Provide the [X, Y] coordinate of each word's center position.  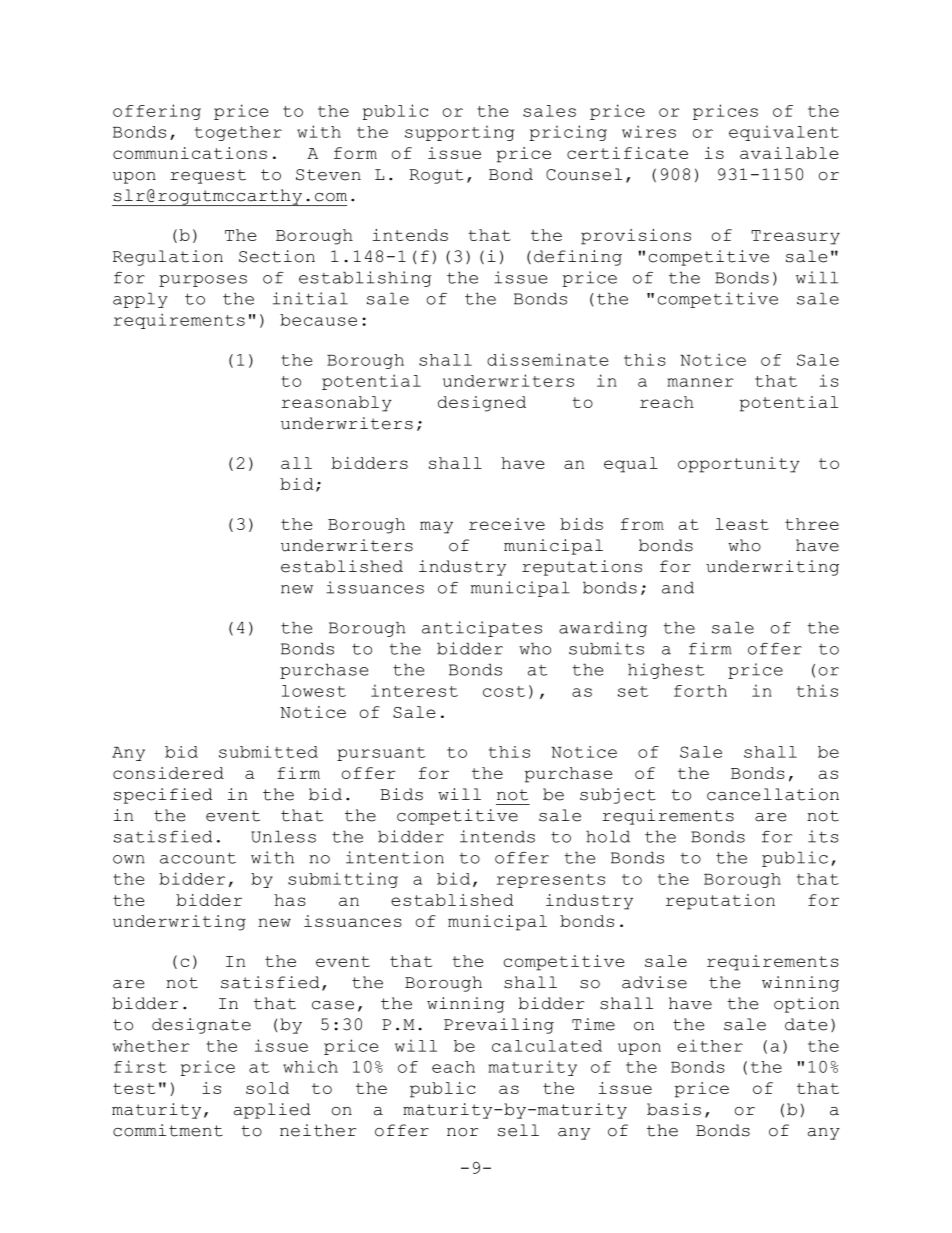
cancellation [773, 794]
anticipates [482, 629]
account [198, 858]
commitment [168, 1130]
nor [462, 1132]
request [208, 176]
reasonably [336, 404]
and [678, 587]
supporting [459, 133]
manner [700, 382]
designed [482, 404]
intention [395, 857]
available [789, 153]
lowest [314, 691]
